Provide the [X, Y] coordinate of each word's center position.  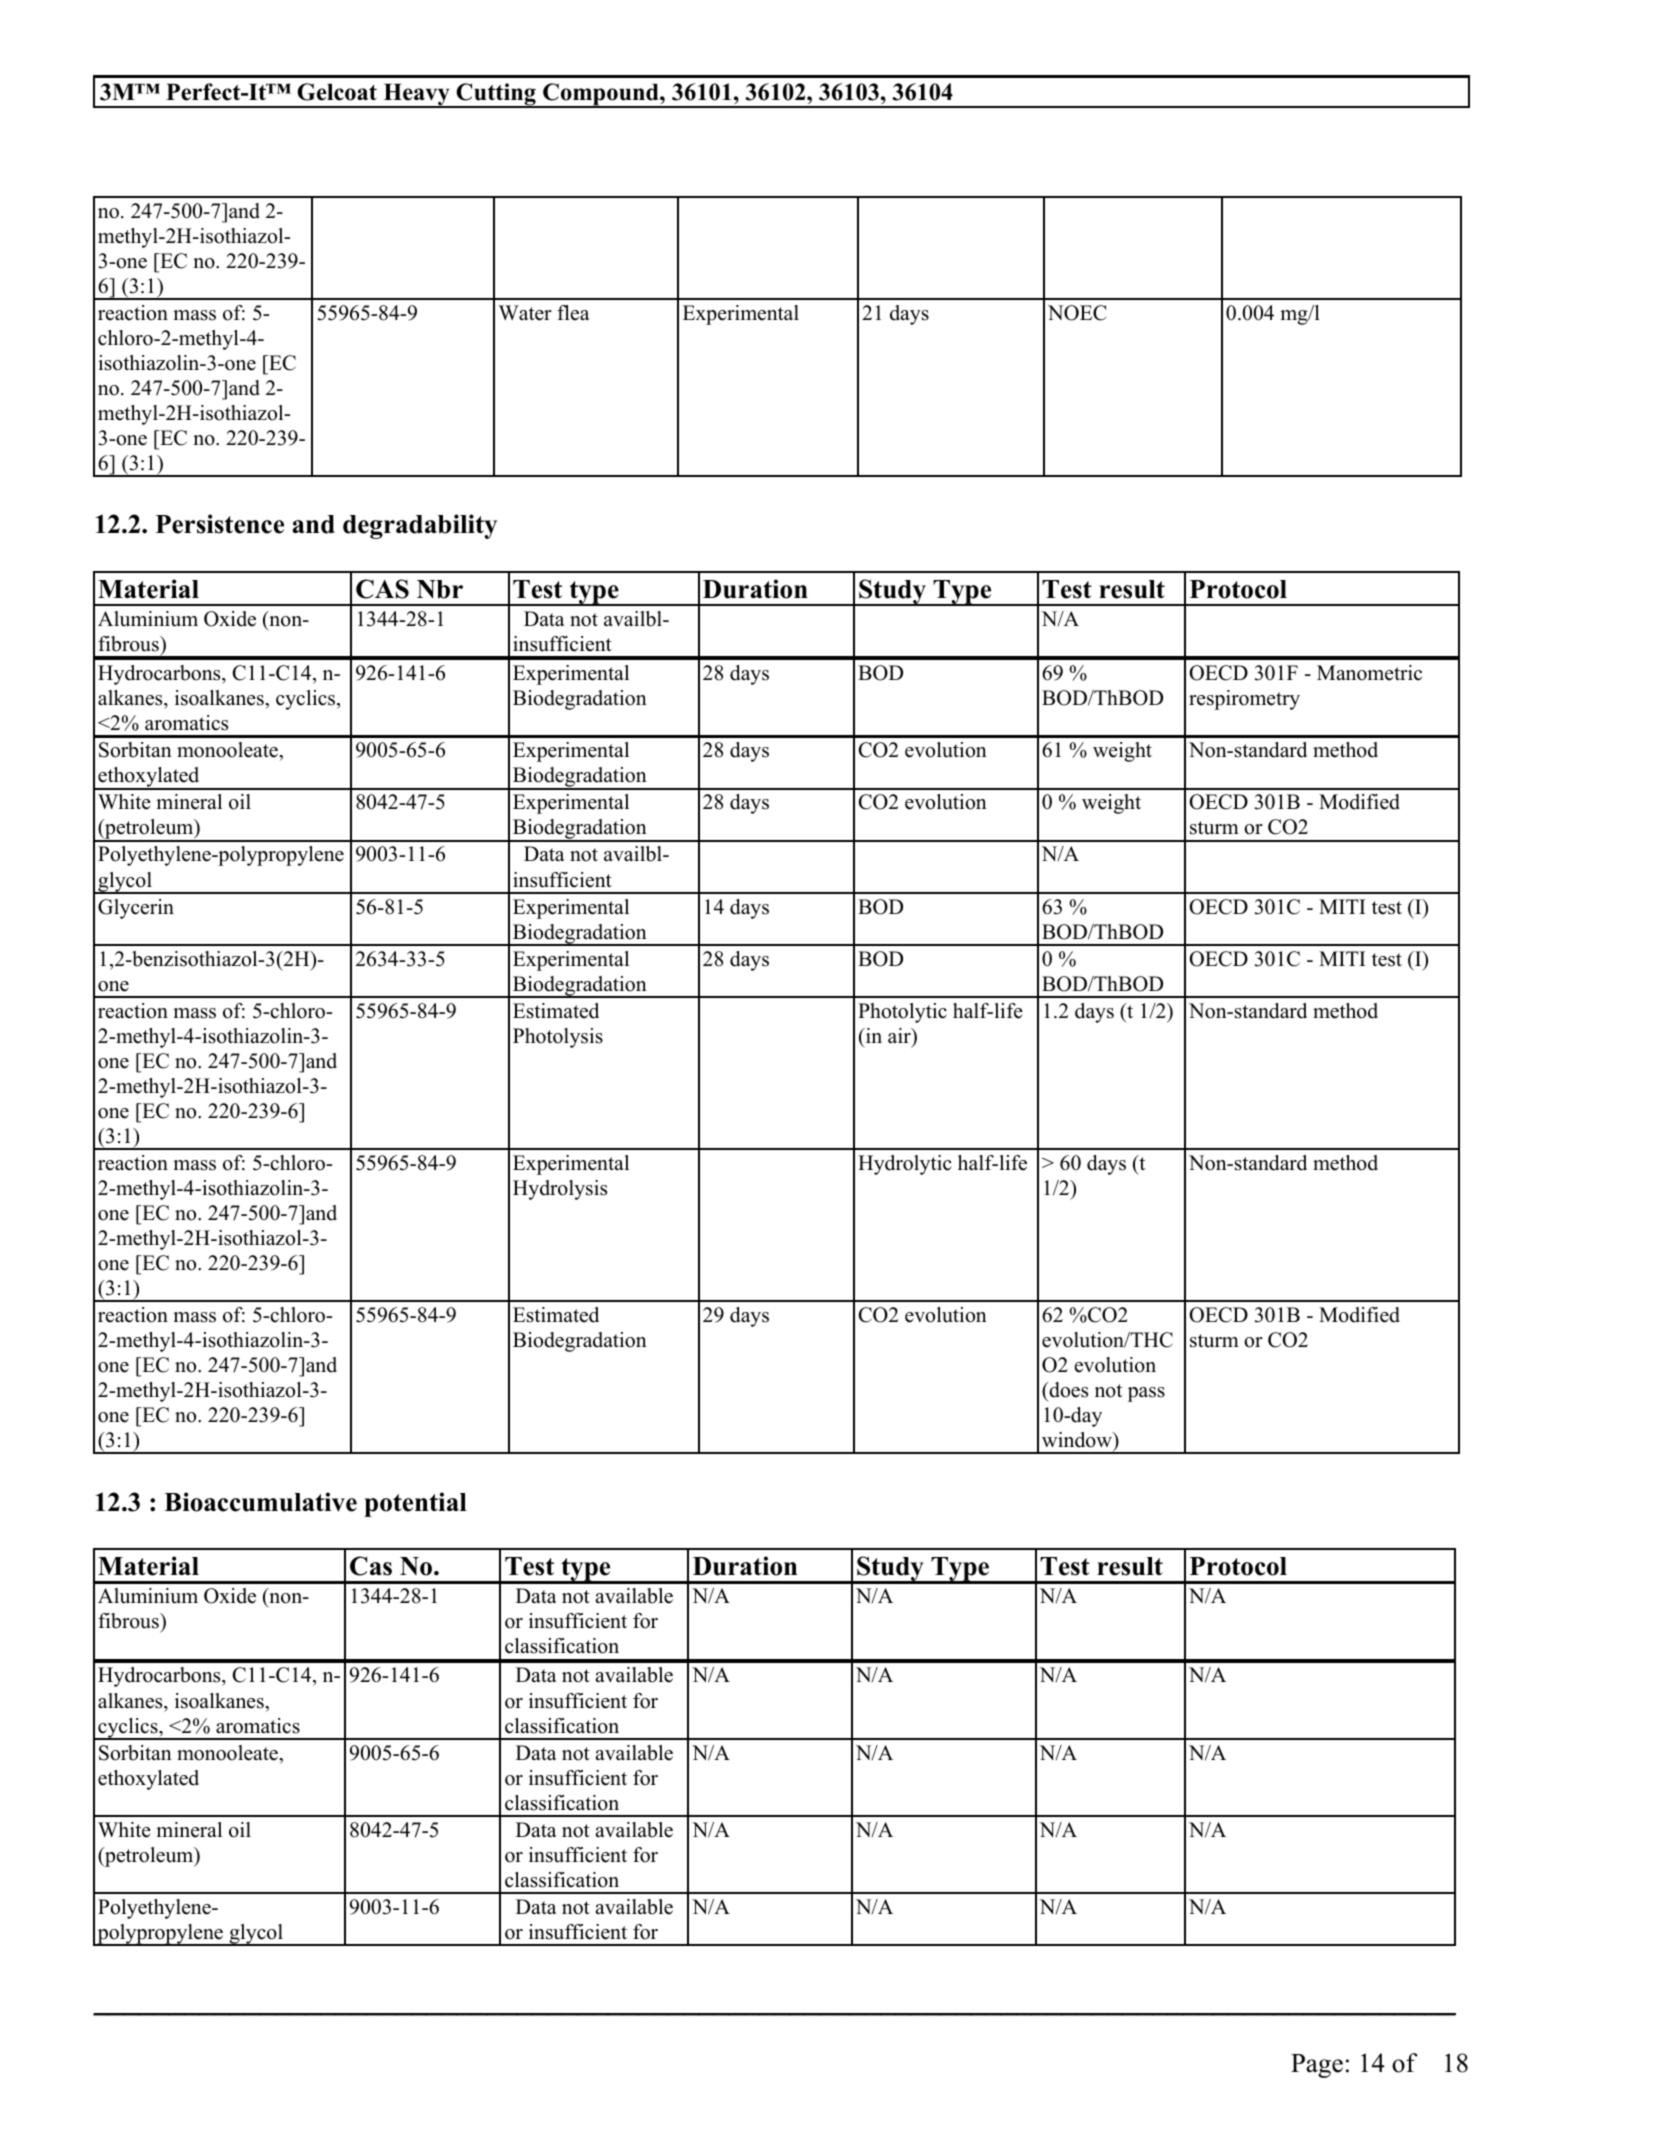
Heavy [416, 95]
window [1078, 1440]
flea [573, 313]
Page [1317, 2066]
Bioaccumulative [260, 1502]
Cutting [496, 95]
